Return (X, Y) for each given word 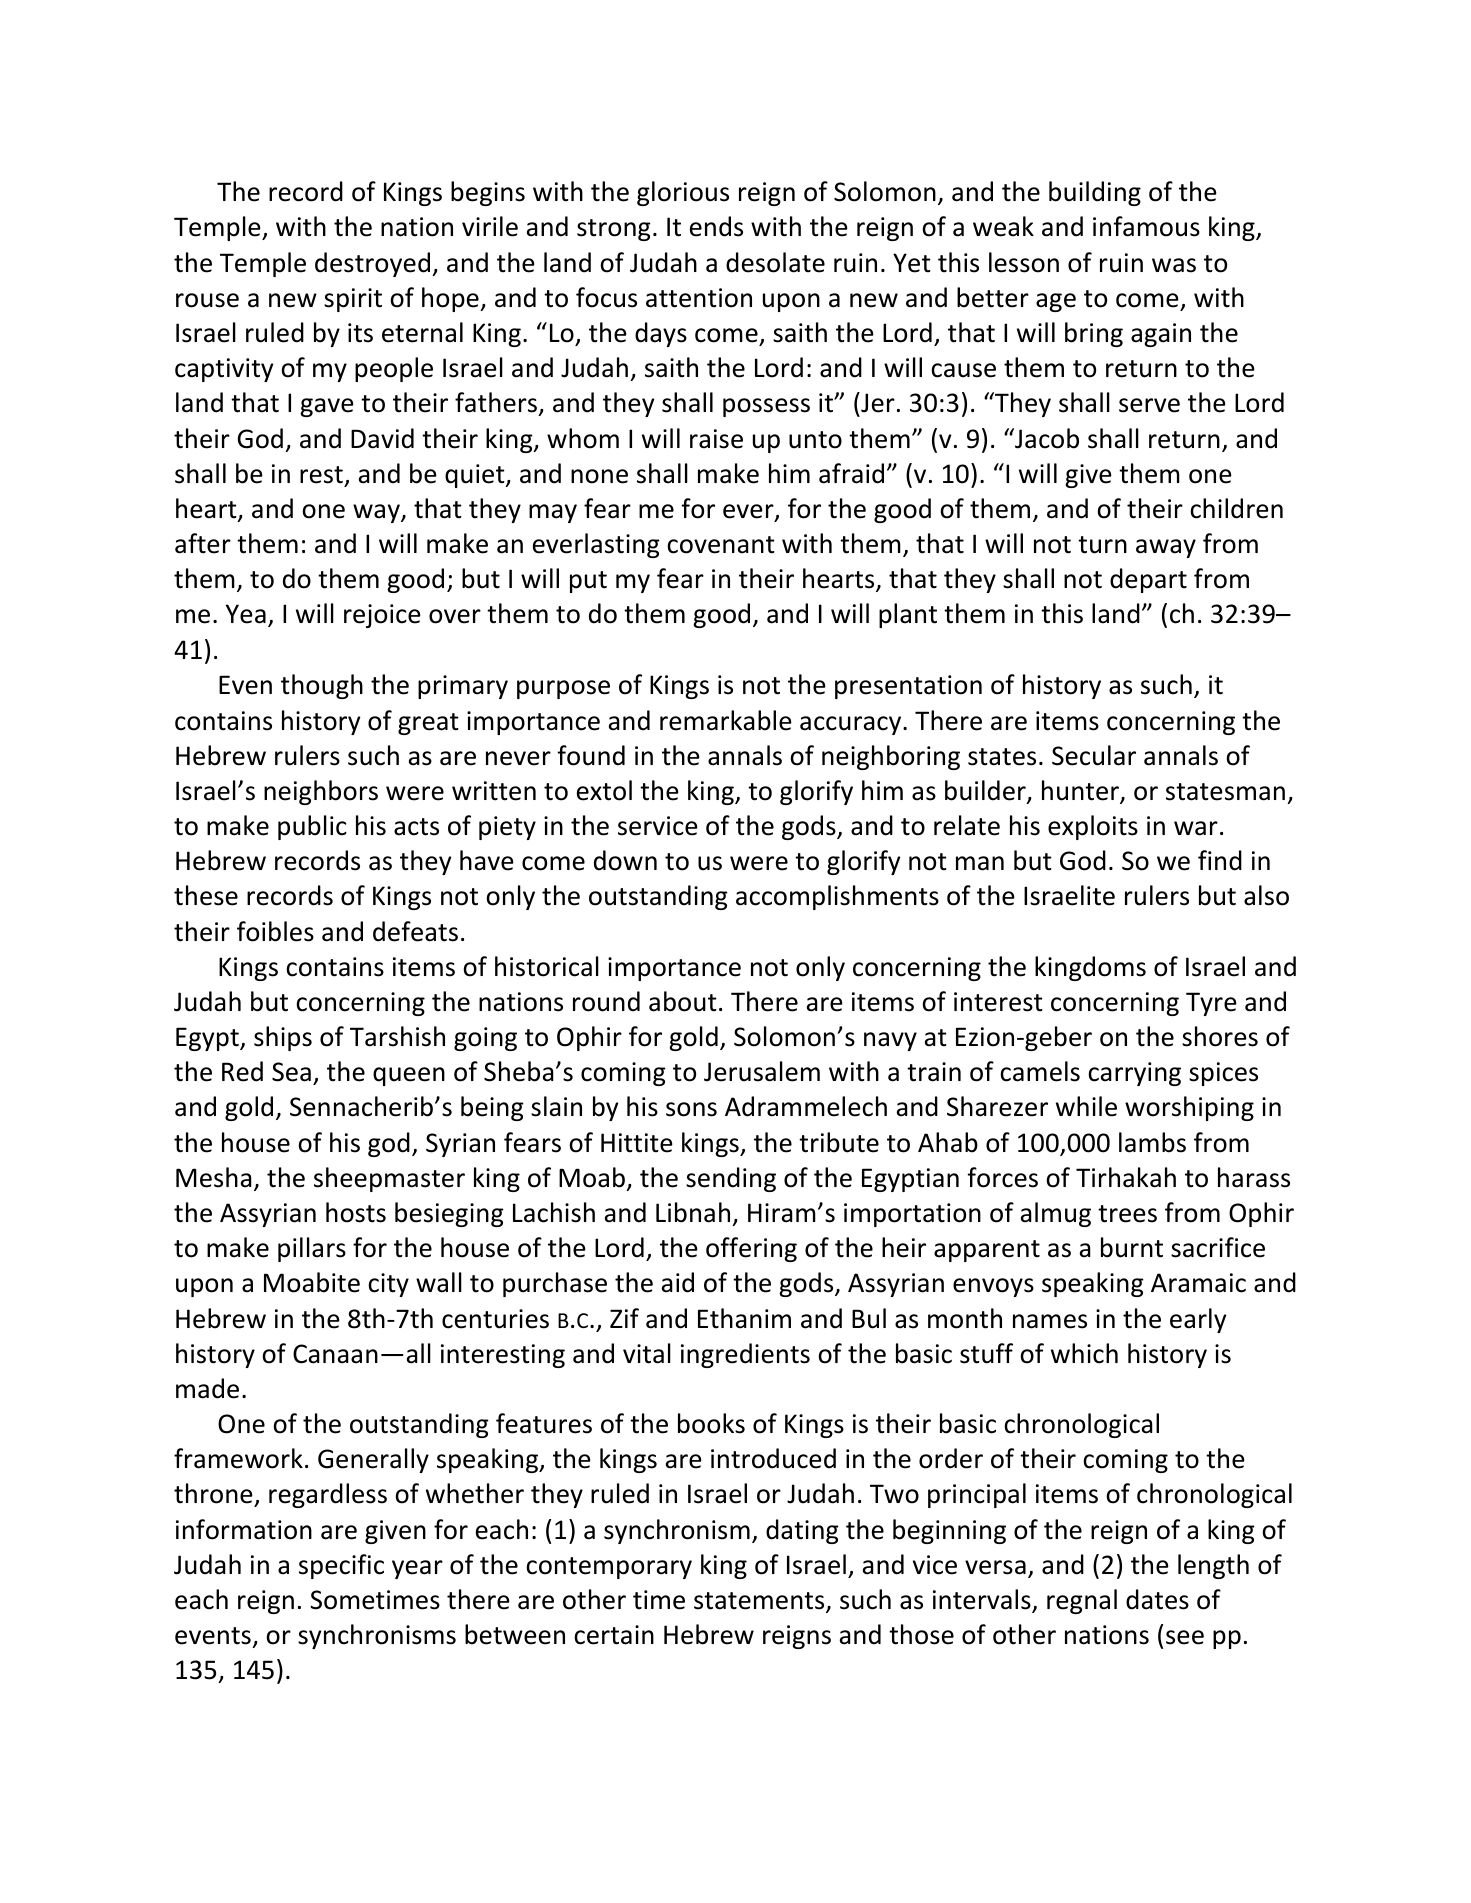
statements (760, 1602)
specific (341, 1566)
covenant (721, 545)
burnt (1132, 1247)
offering (751, 1249)
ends (716, 226)
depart (1148, 580)
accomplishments (837, 897)
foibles (275, 931)
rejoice (382, 616)
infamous (1146, 226)
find (1220, 860)
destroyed (374, 264)
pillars (312, 1249)
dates (1157, 1599)
